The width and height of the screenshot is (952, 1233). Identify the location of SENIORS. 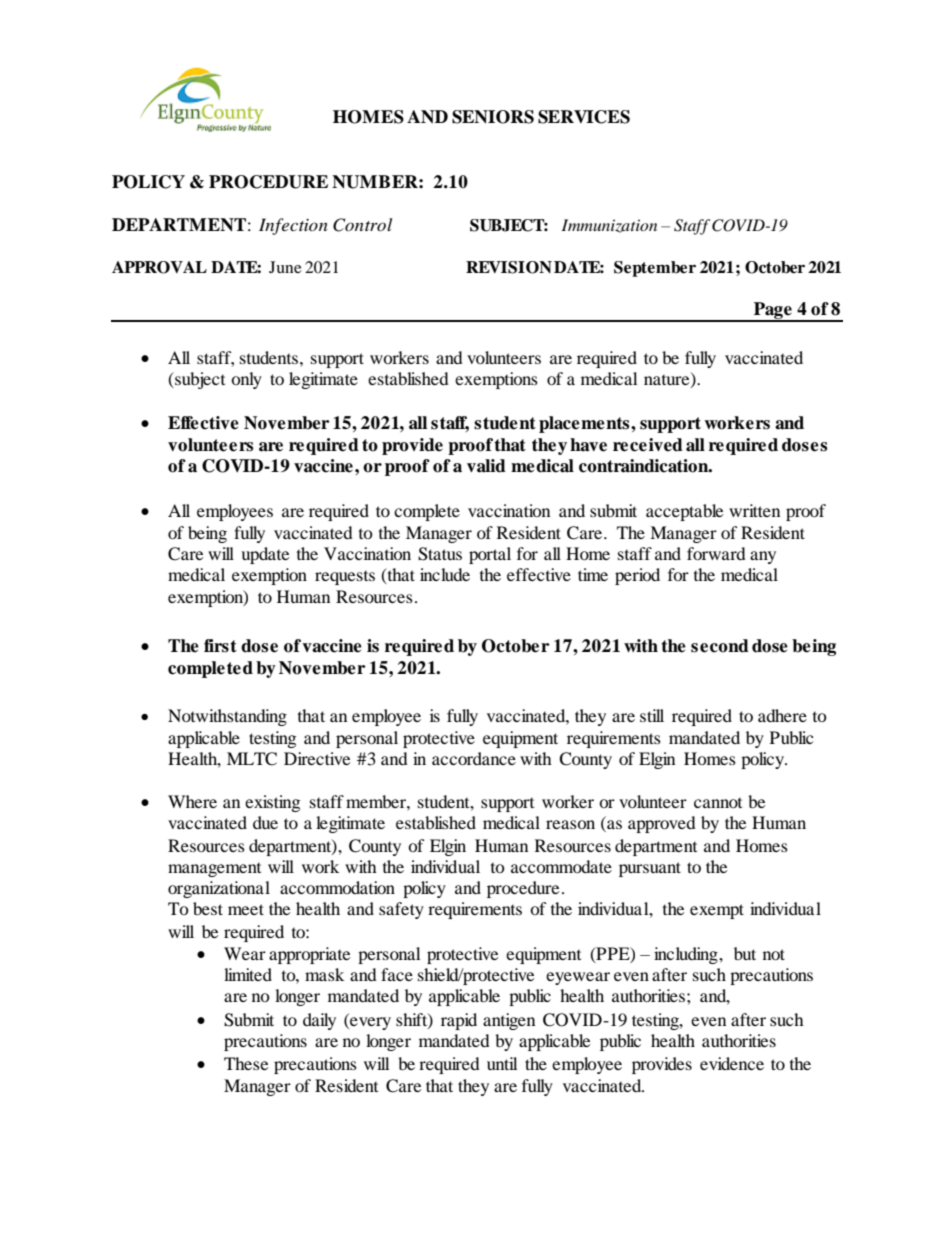
(493, 117).
